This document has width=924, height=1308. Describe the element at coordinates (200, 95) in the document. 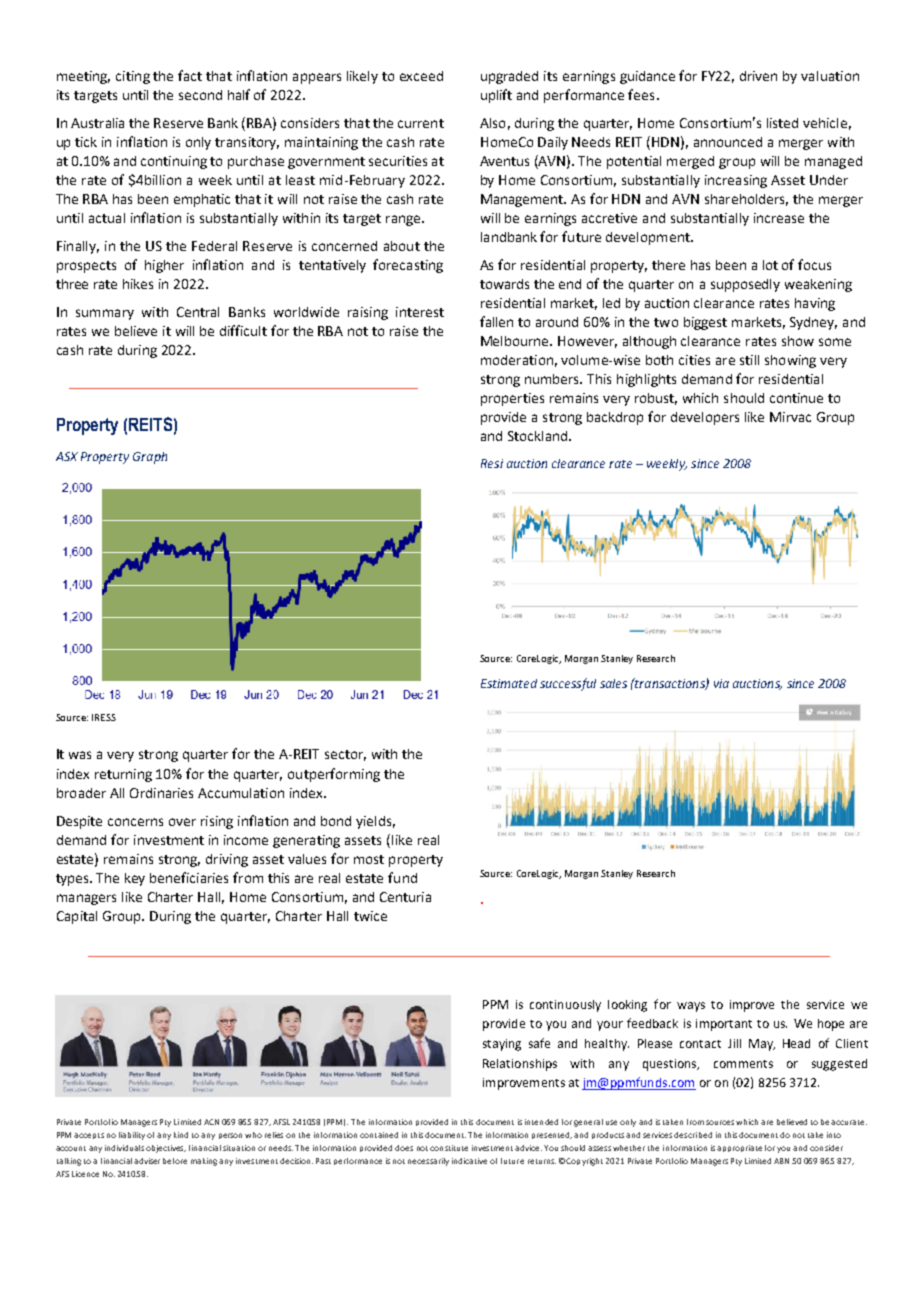

I see `second` at that location.
